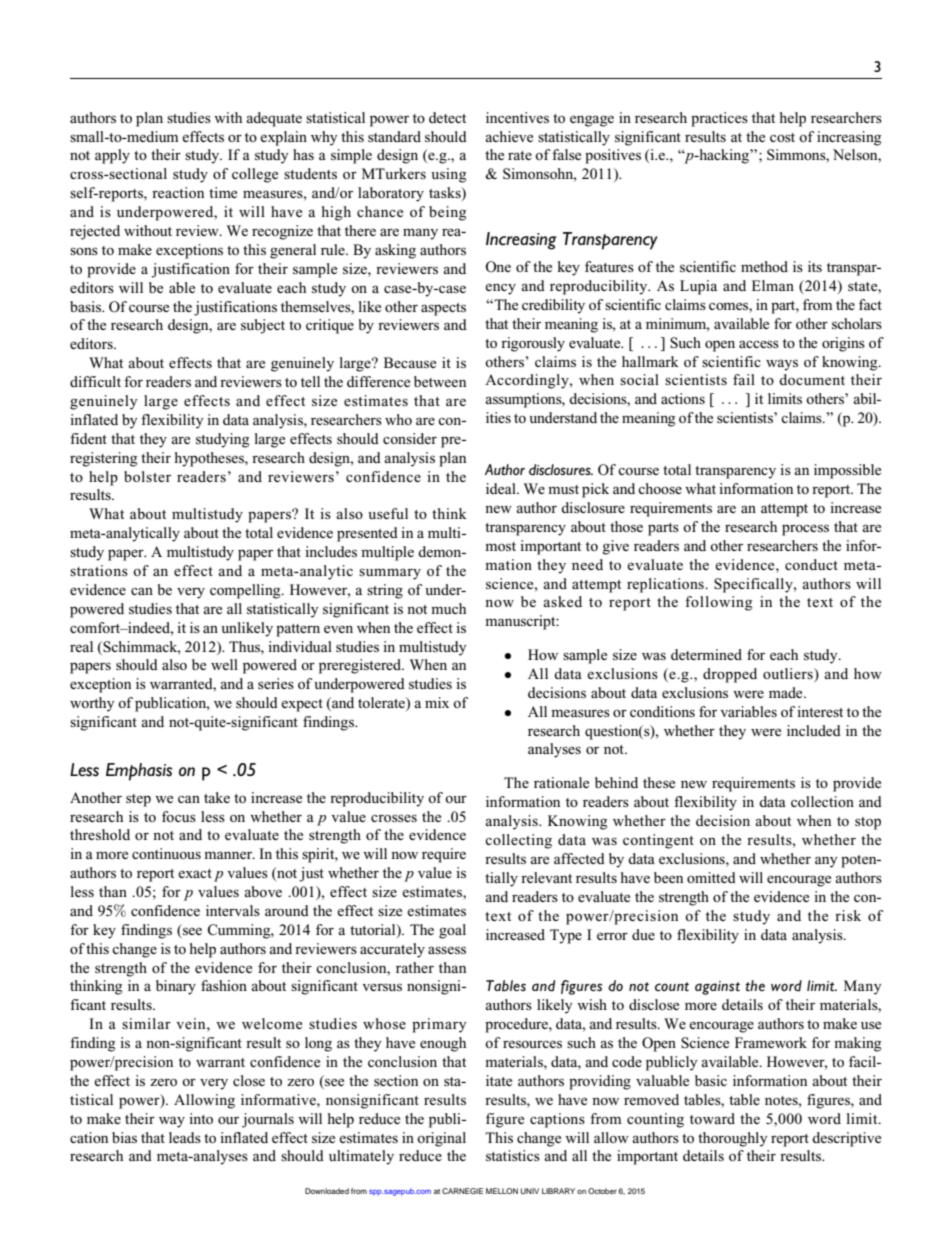 Image resolution: width=952 pixels, height=1237 pixels. Describe the element at coordinates (509, 136) in the page. I see `achieve` at that location.
